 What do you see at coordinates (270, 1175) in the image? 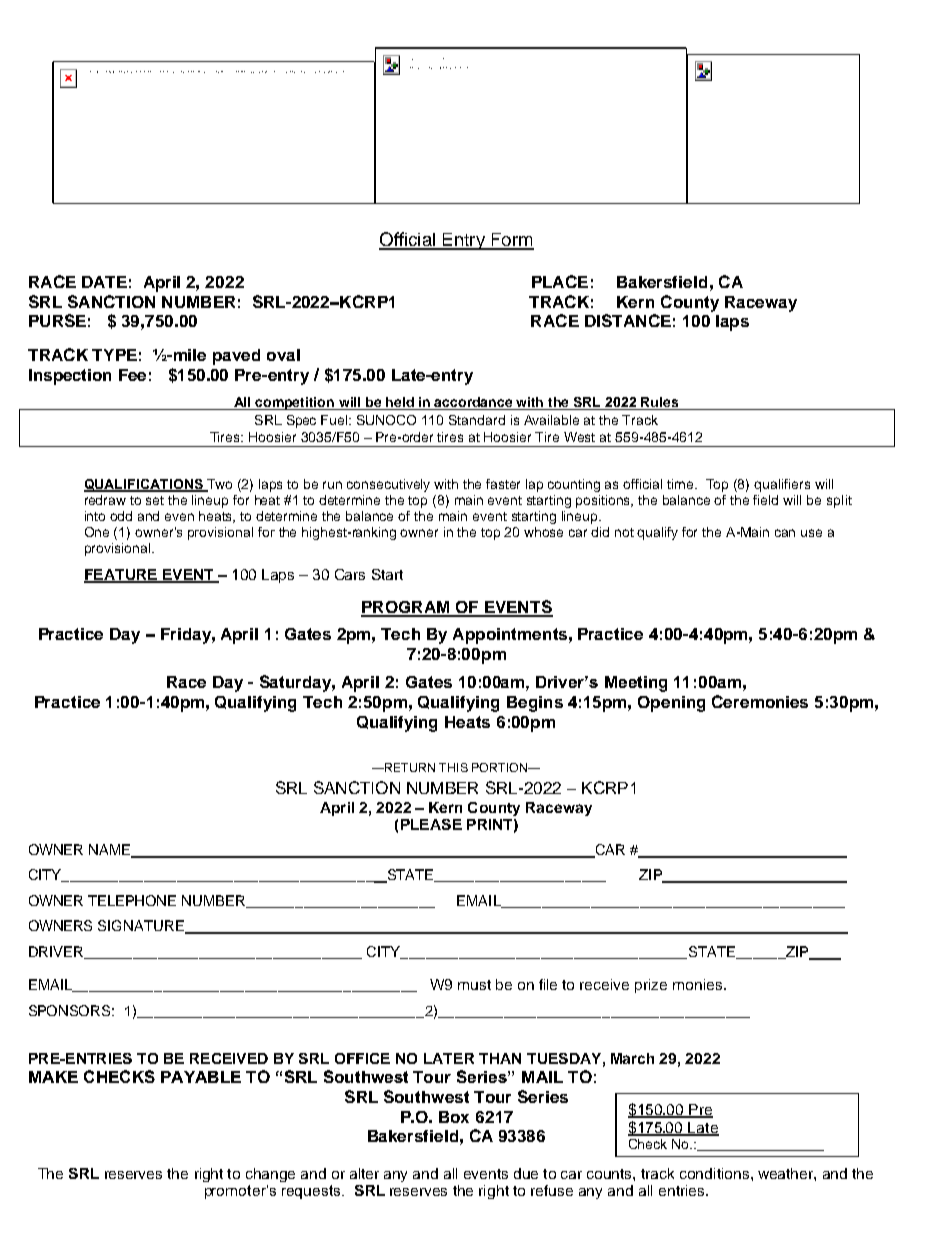
I see `change` at bounding box center [270, 1175].
